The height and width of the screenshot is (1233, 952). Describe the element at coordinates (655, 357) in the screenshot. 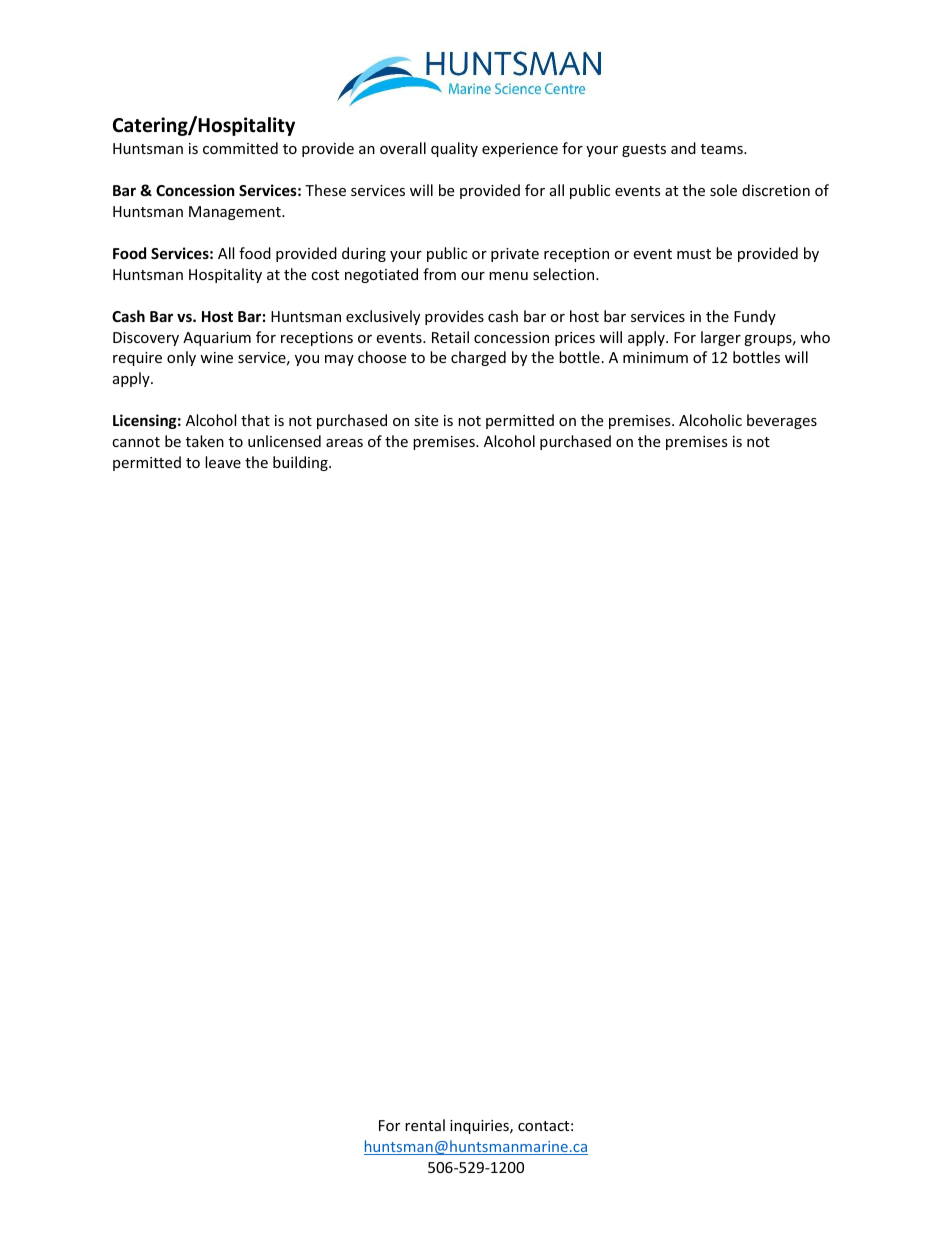

I see `minimum` at that location.
